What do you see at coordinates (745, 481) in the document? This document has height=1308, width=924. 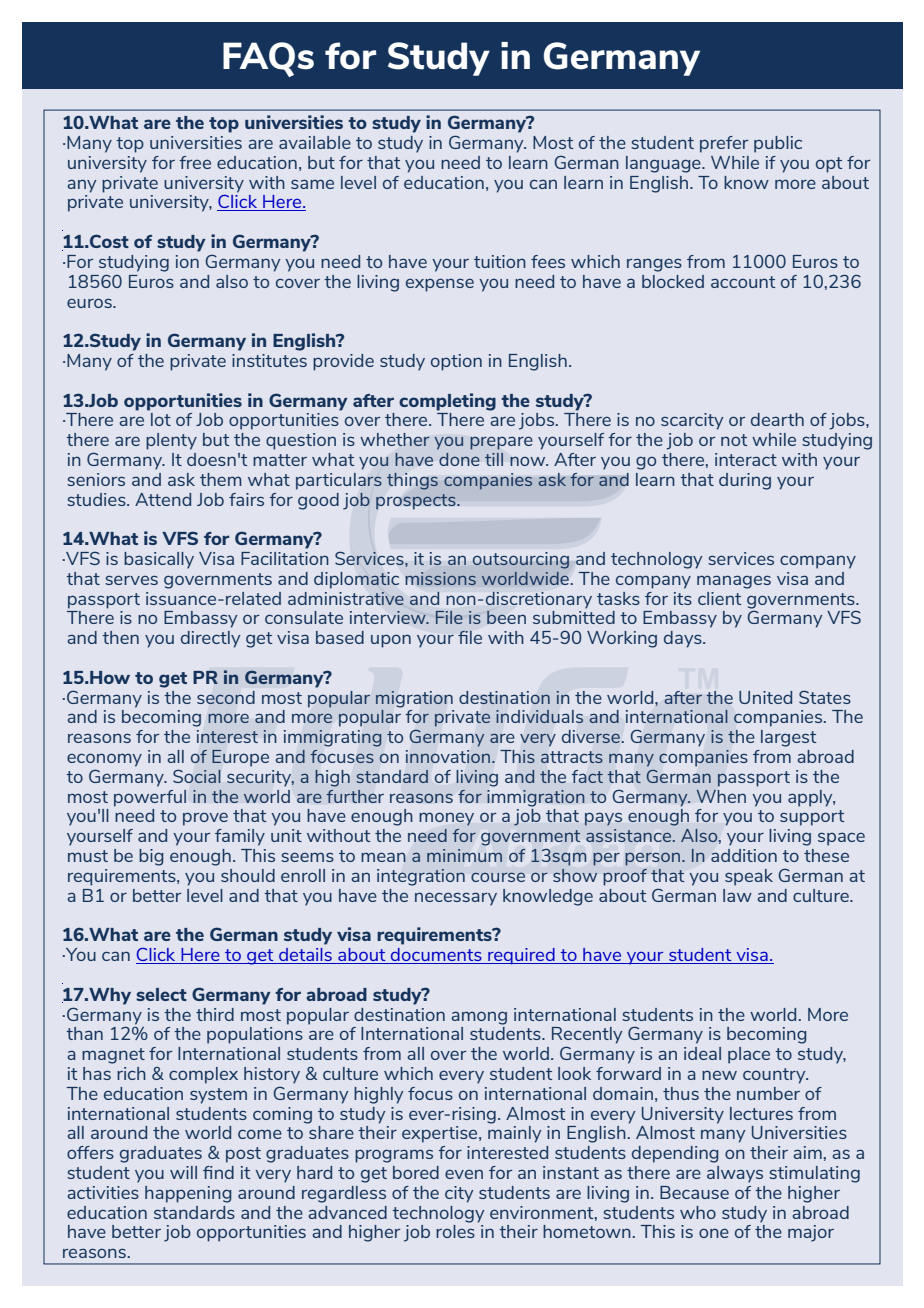 I see `during` at bounding box center [745, 481].
